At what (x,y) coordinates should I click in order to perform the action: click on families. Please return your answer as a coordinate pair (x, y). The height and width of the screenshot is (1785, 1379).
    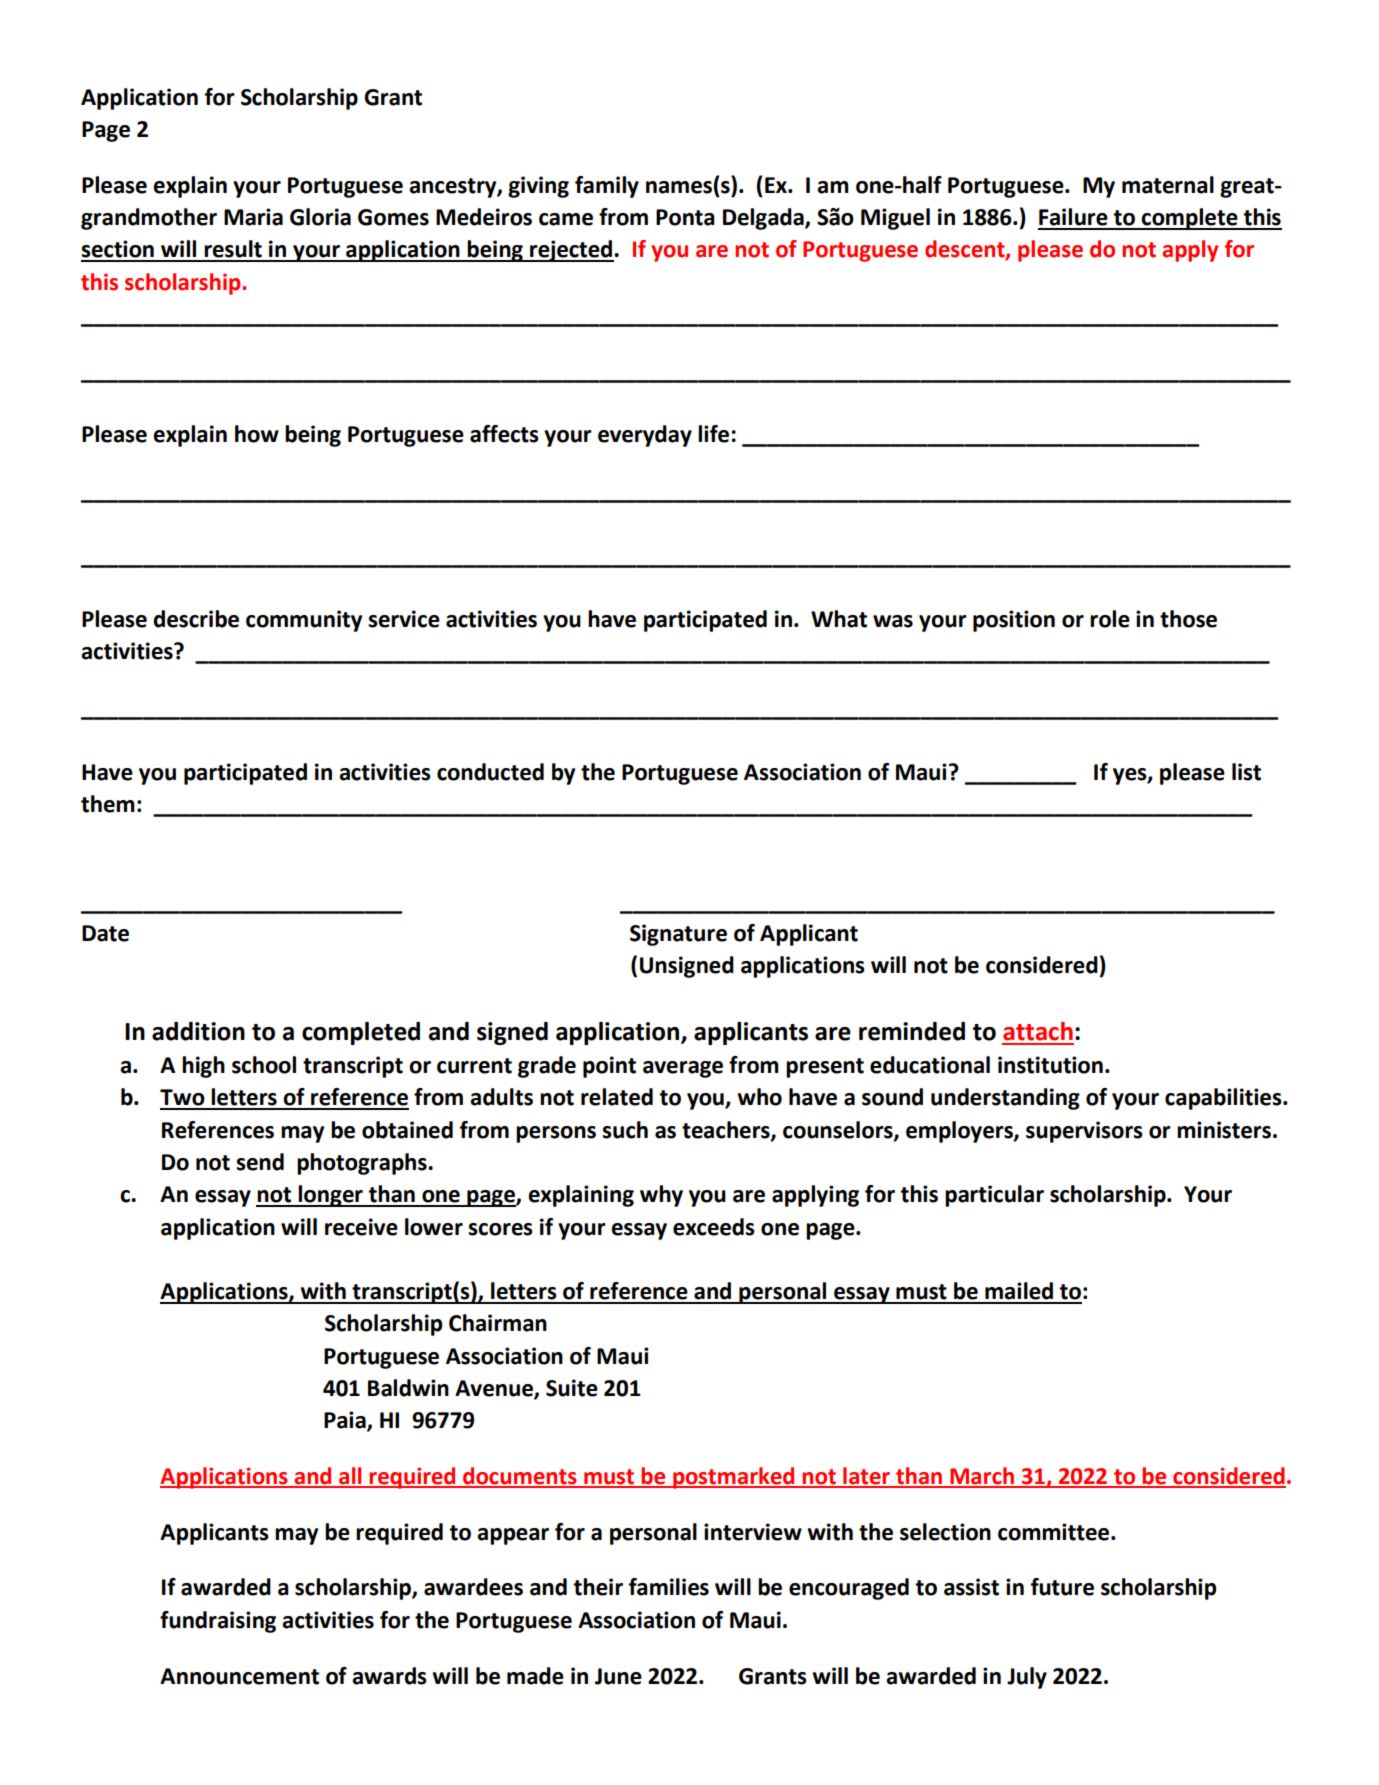
    Looking at the image, I should click on (669, 1587).
